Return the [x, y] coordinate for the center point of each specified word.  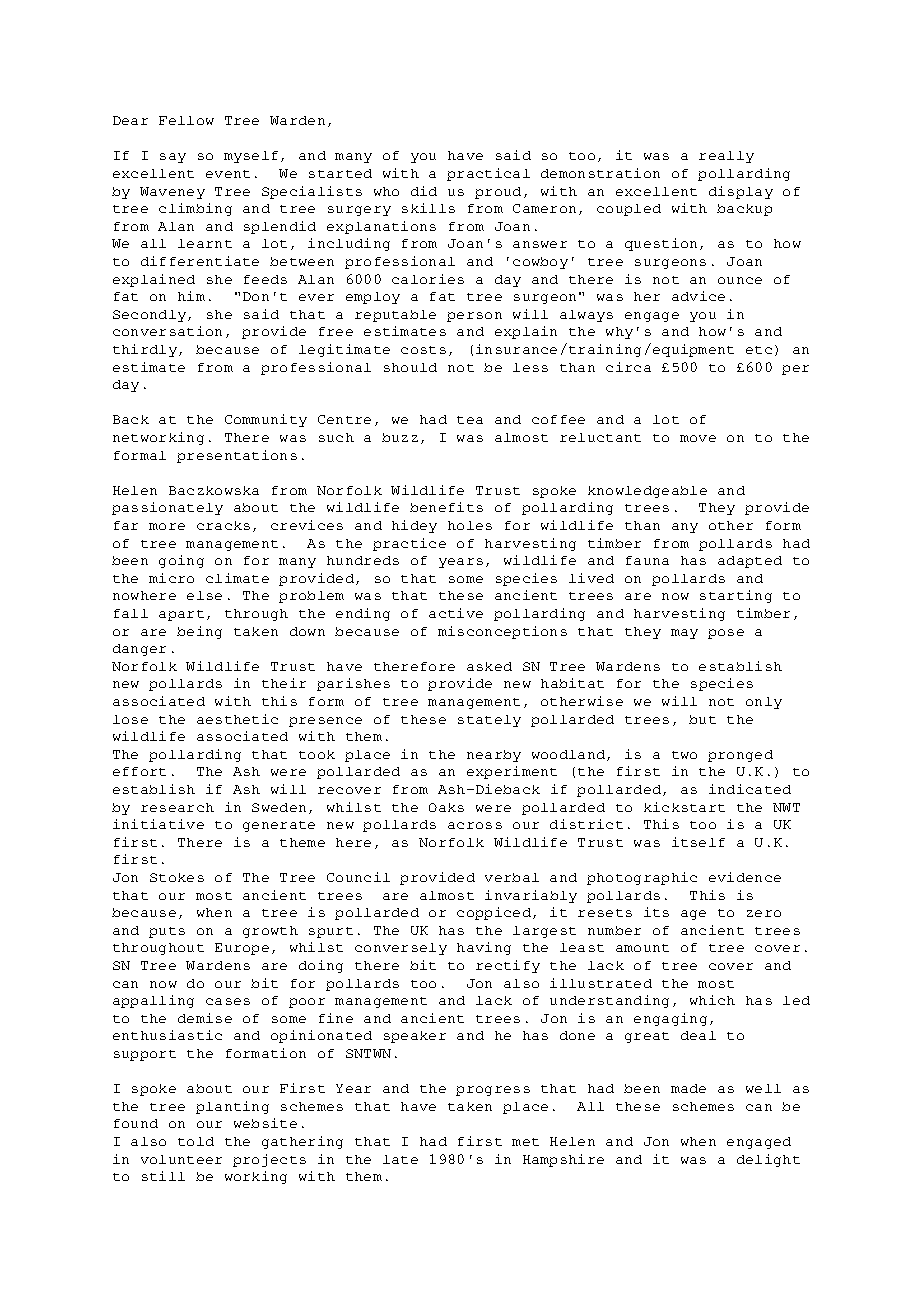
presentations [237, 456]
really [726, 157]
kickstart [684, 807]
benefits [446, 507]
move [698, 438]
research [177, 807]
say [173, 158]
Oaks [446, 807]
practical [488, 174]
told [196, 1141]
